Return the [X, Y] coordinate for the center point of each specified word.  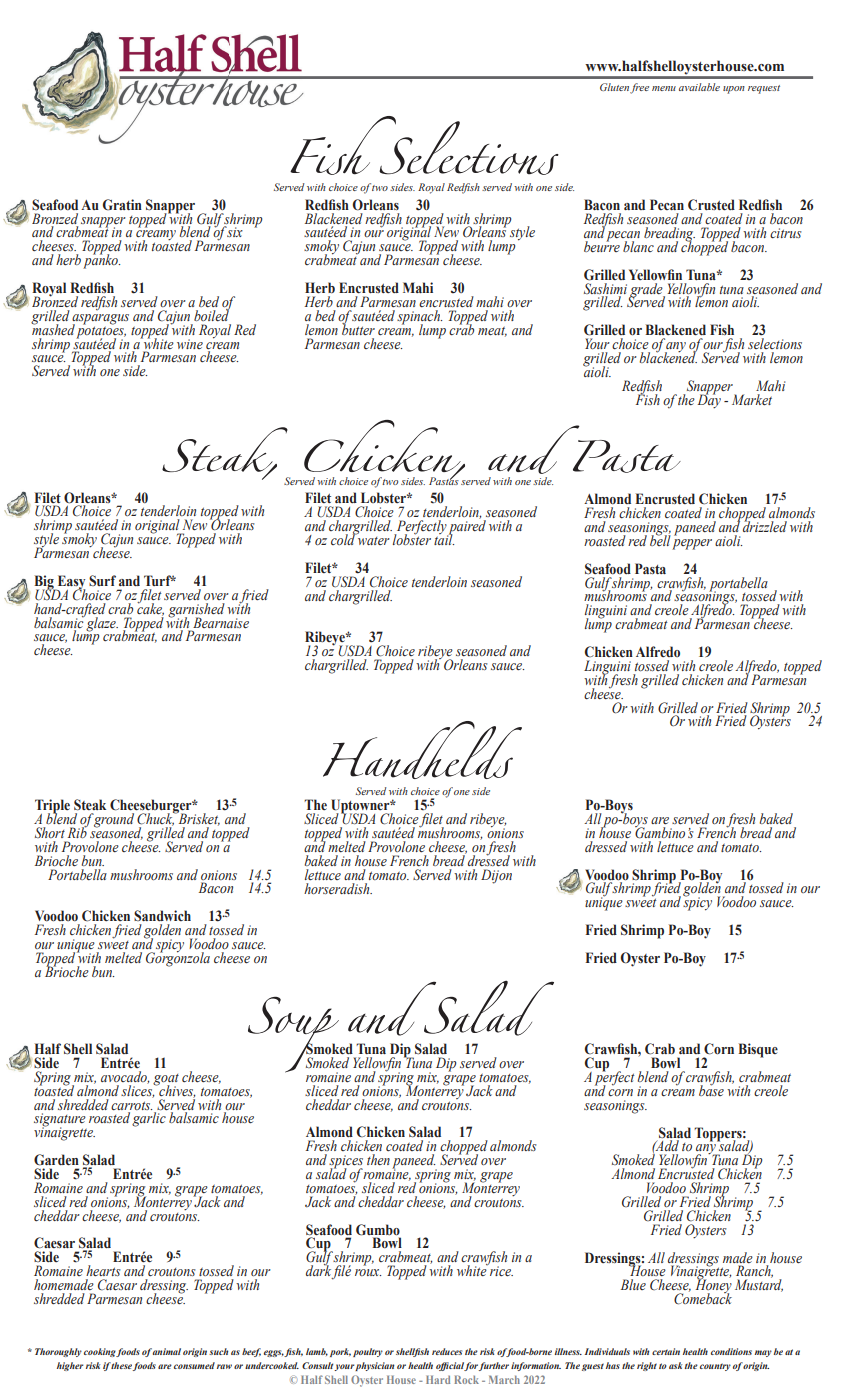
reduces [447, 1351]
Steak [90, 805]
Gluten [614, 87]
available [699, 87]
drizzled [765, 525]
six [235, 232]
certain [666, 1351]
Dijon [496, 876]
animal [167, 1351]
